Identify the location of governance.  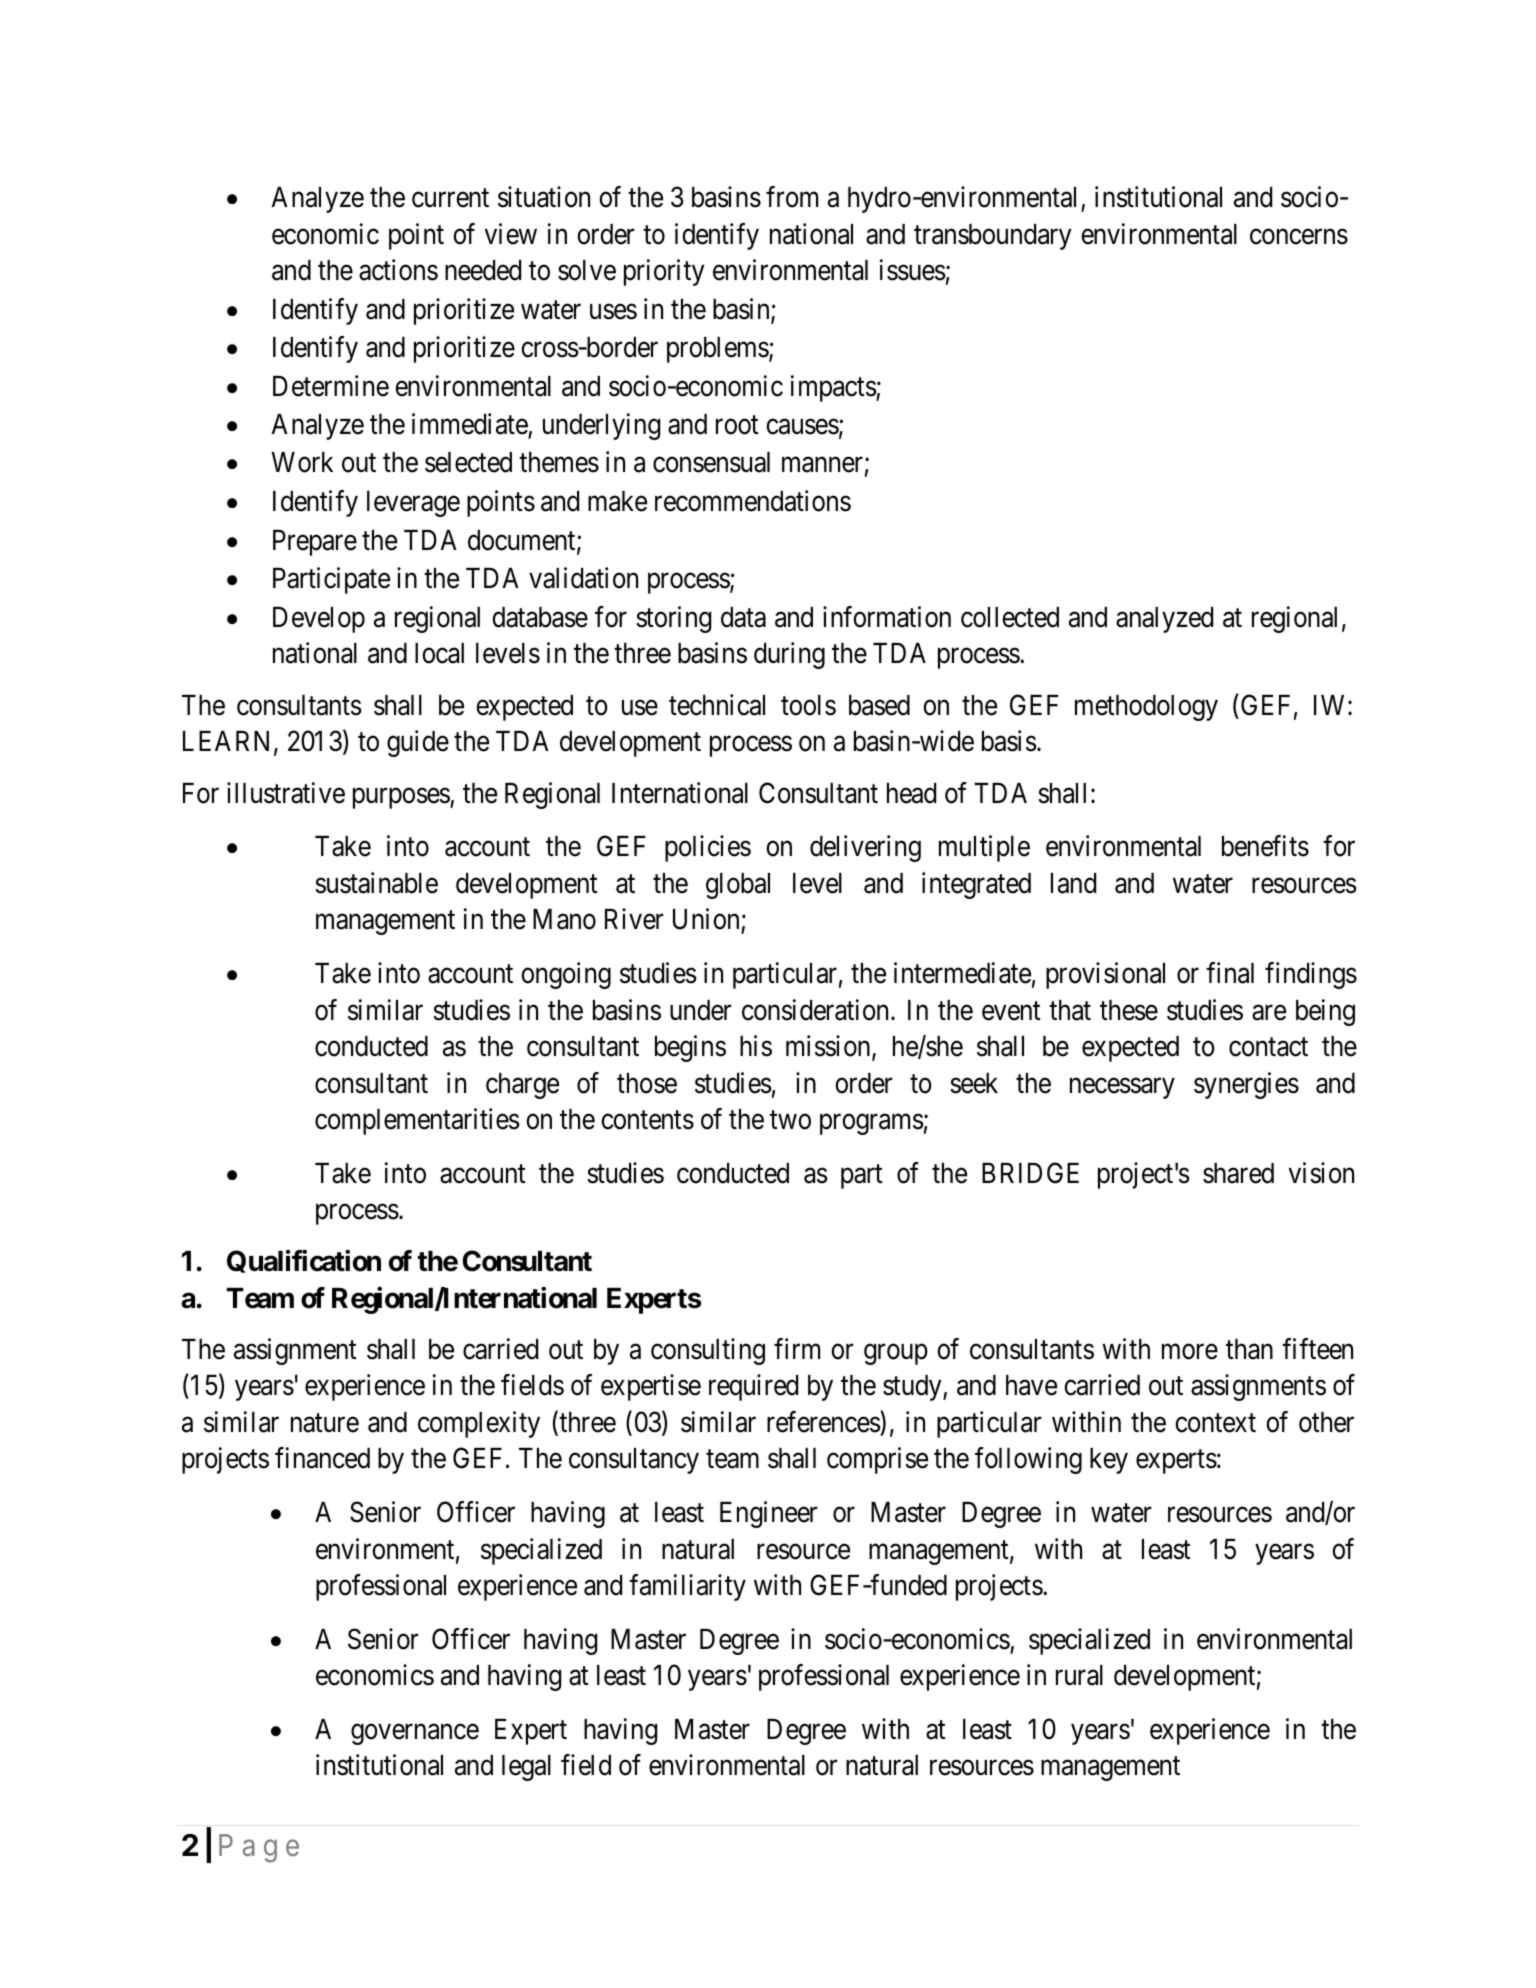
(415, 1734).
